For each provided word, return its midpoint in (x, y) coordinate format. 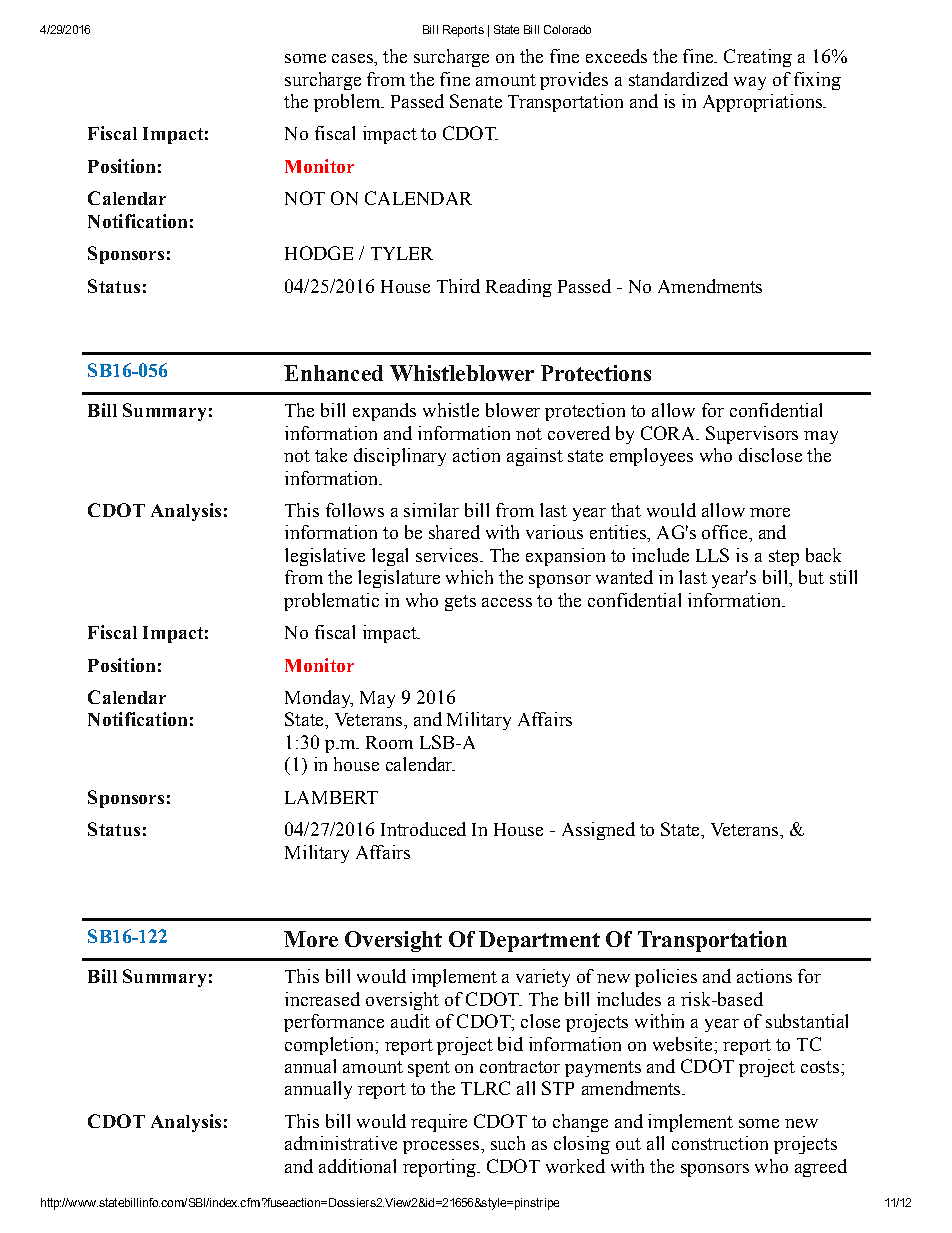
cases (353, 58)
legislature (399, 579)
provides (574, 81)
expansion (565, 557)
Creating (758, 58)
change (580, 1123)
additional (357, 1166)
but (811, 577)
